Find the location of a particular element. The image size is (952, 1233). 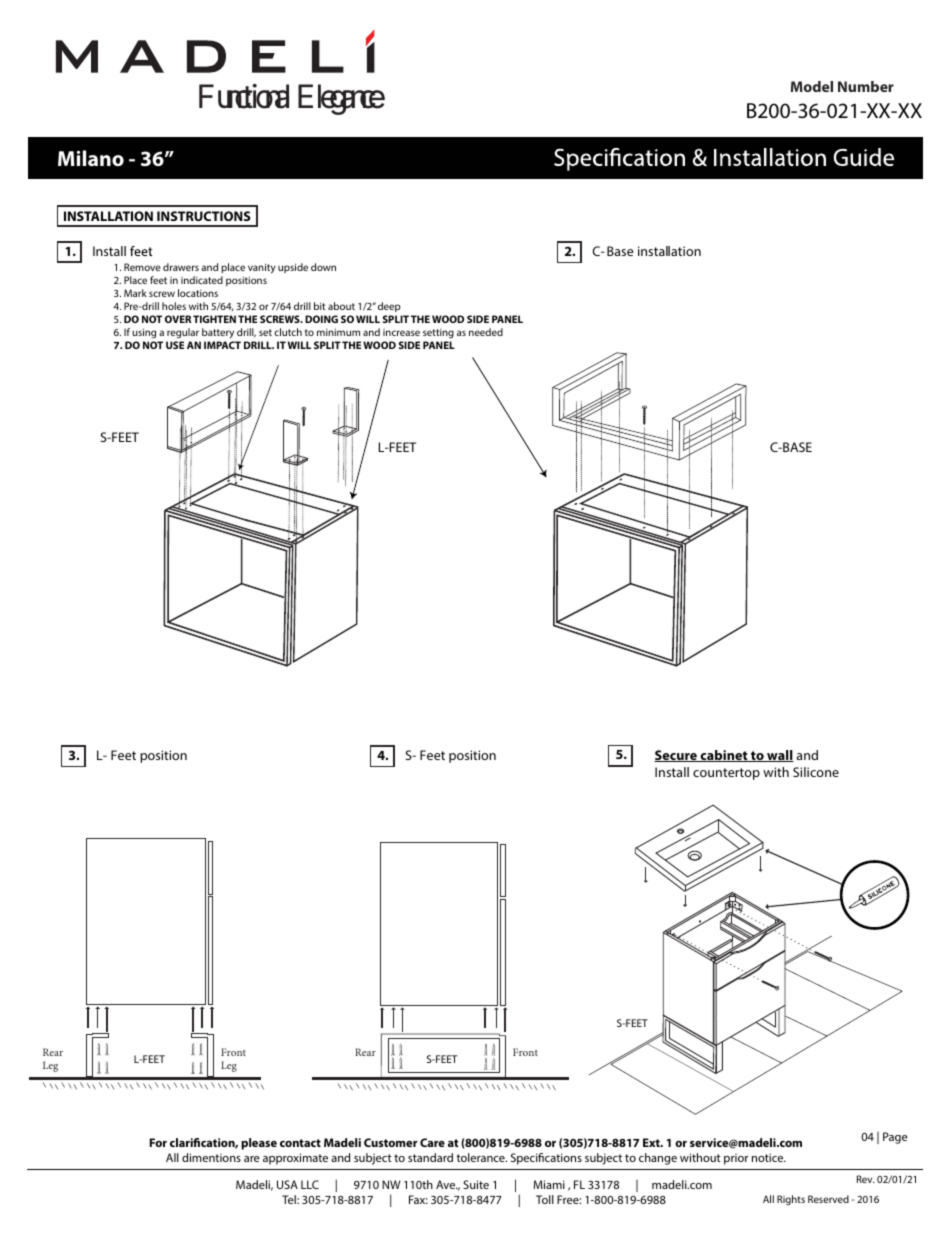

USE is located at coordinates (175, 345).
